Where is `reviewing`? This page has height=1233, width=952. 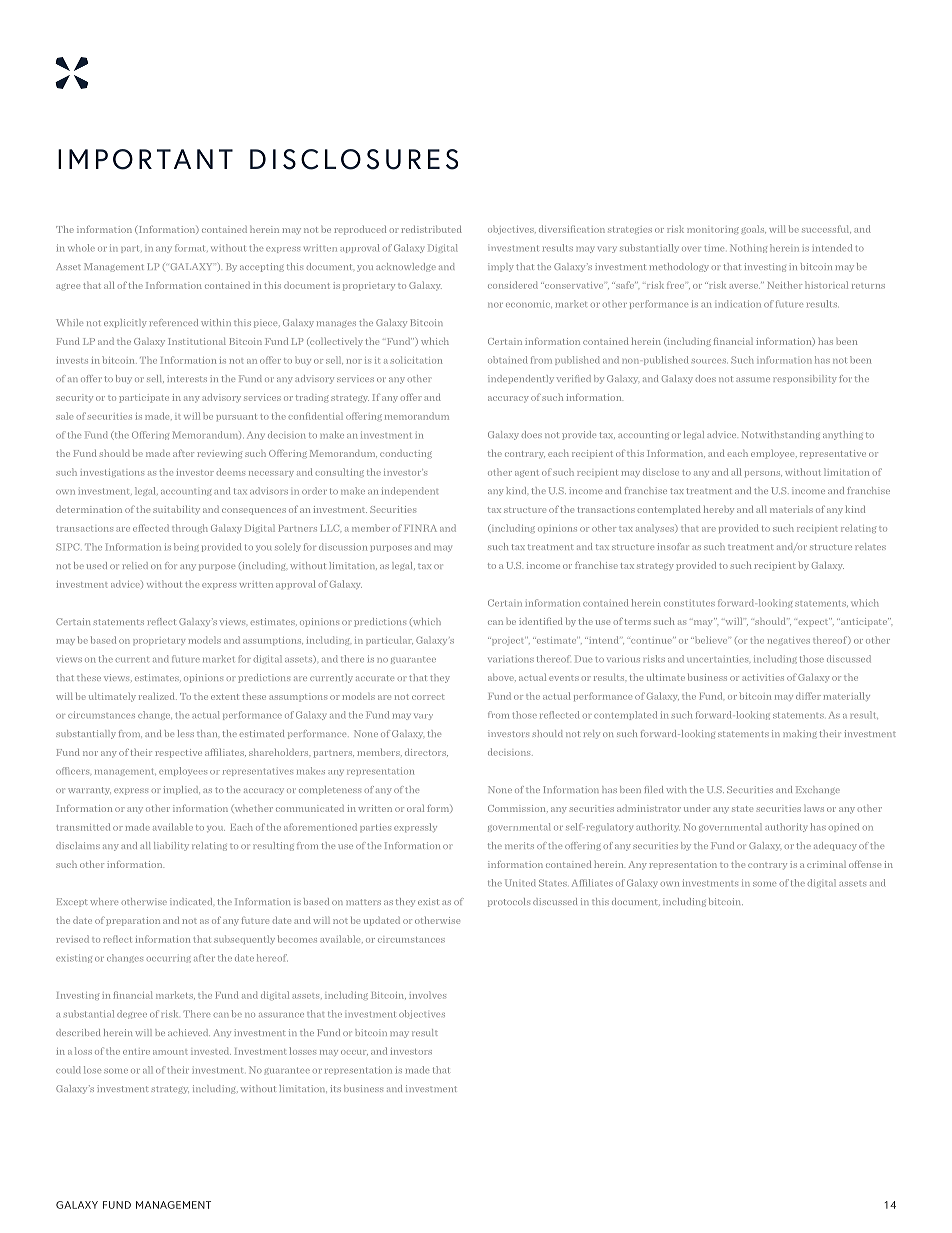 reviewing is located at coordinates (219, 454).
